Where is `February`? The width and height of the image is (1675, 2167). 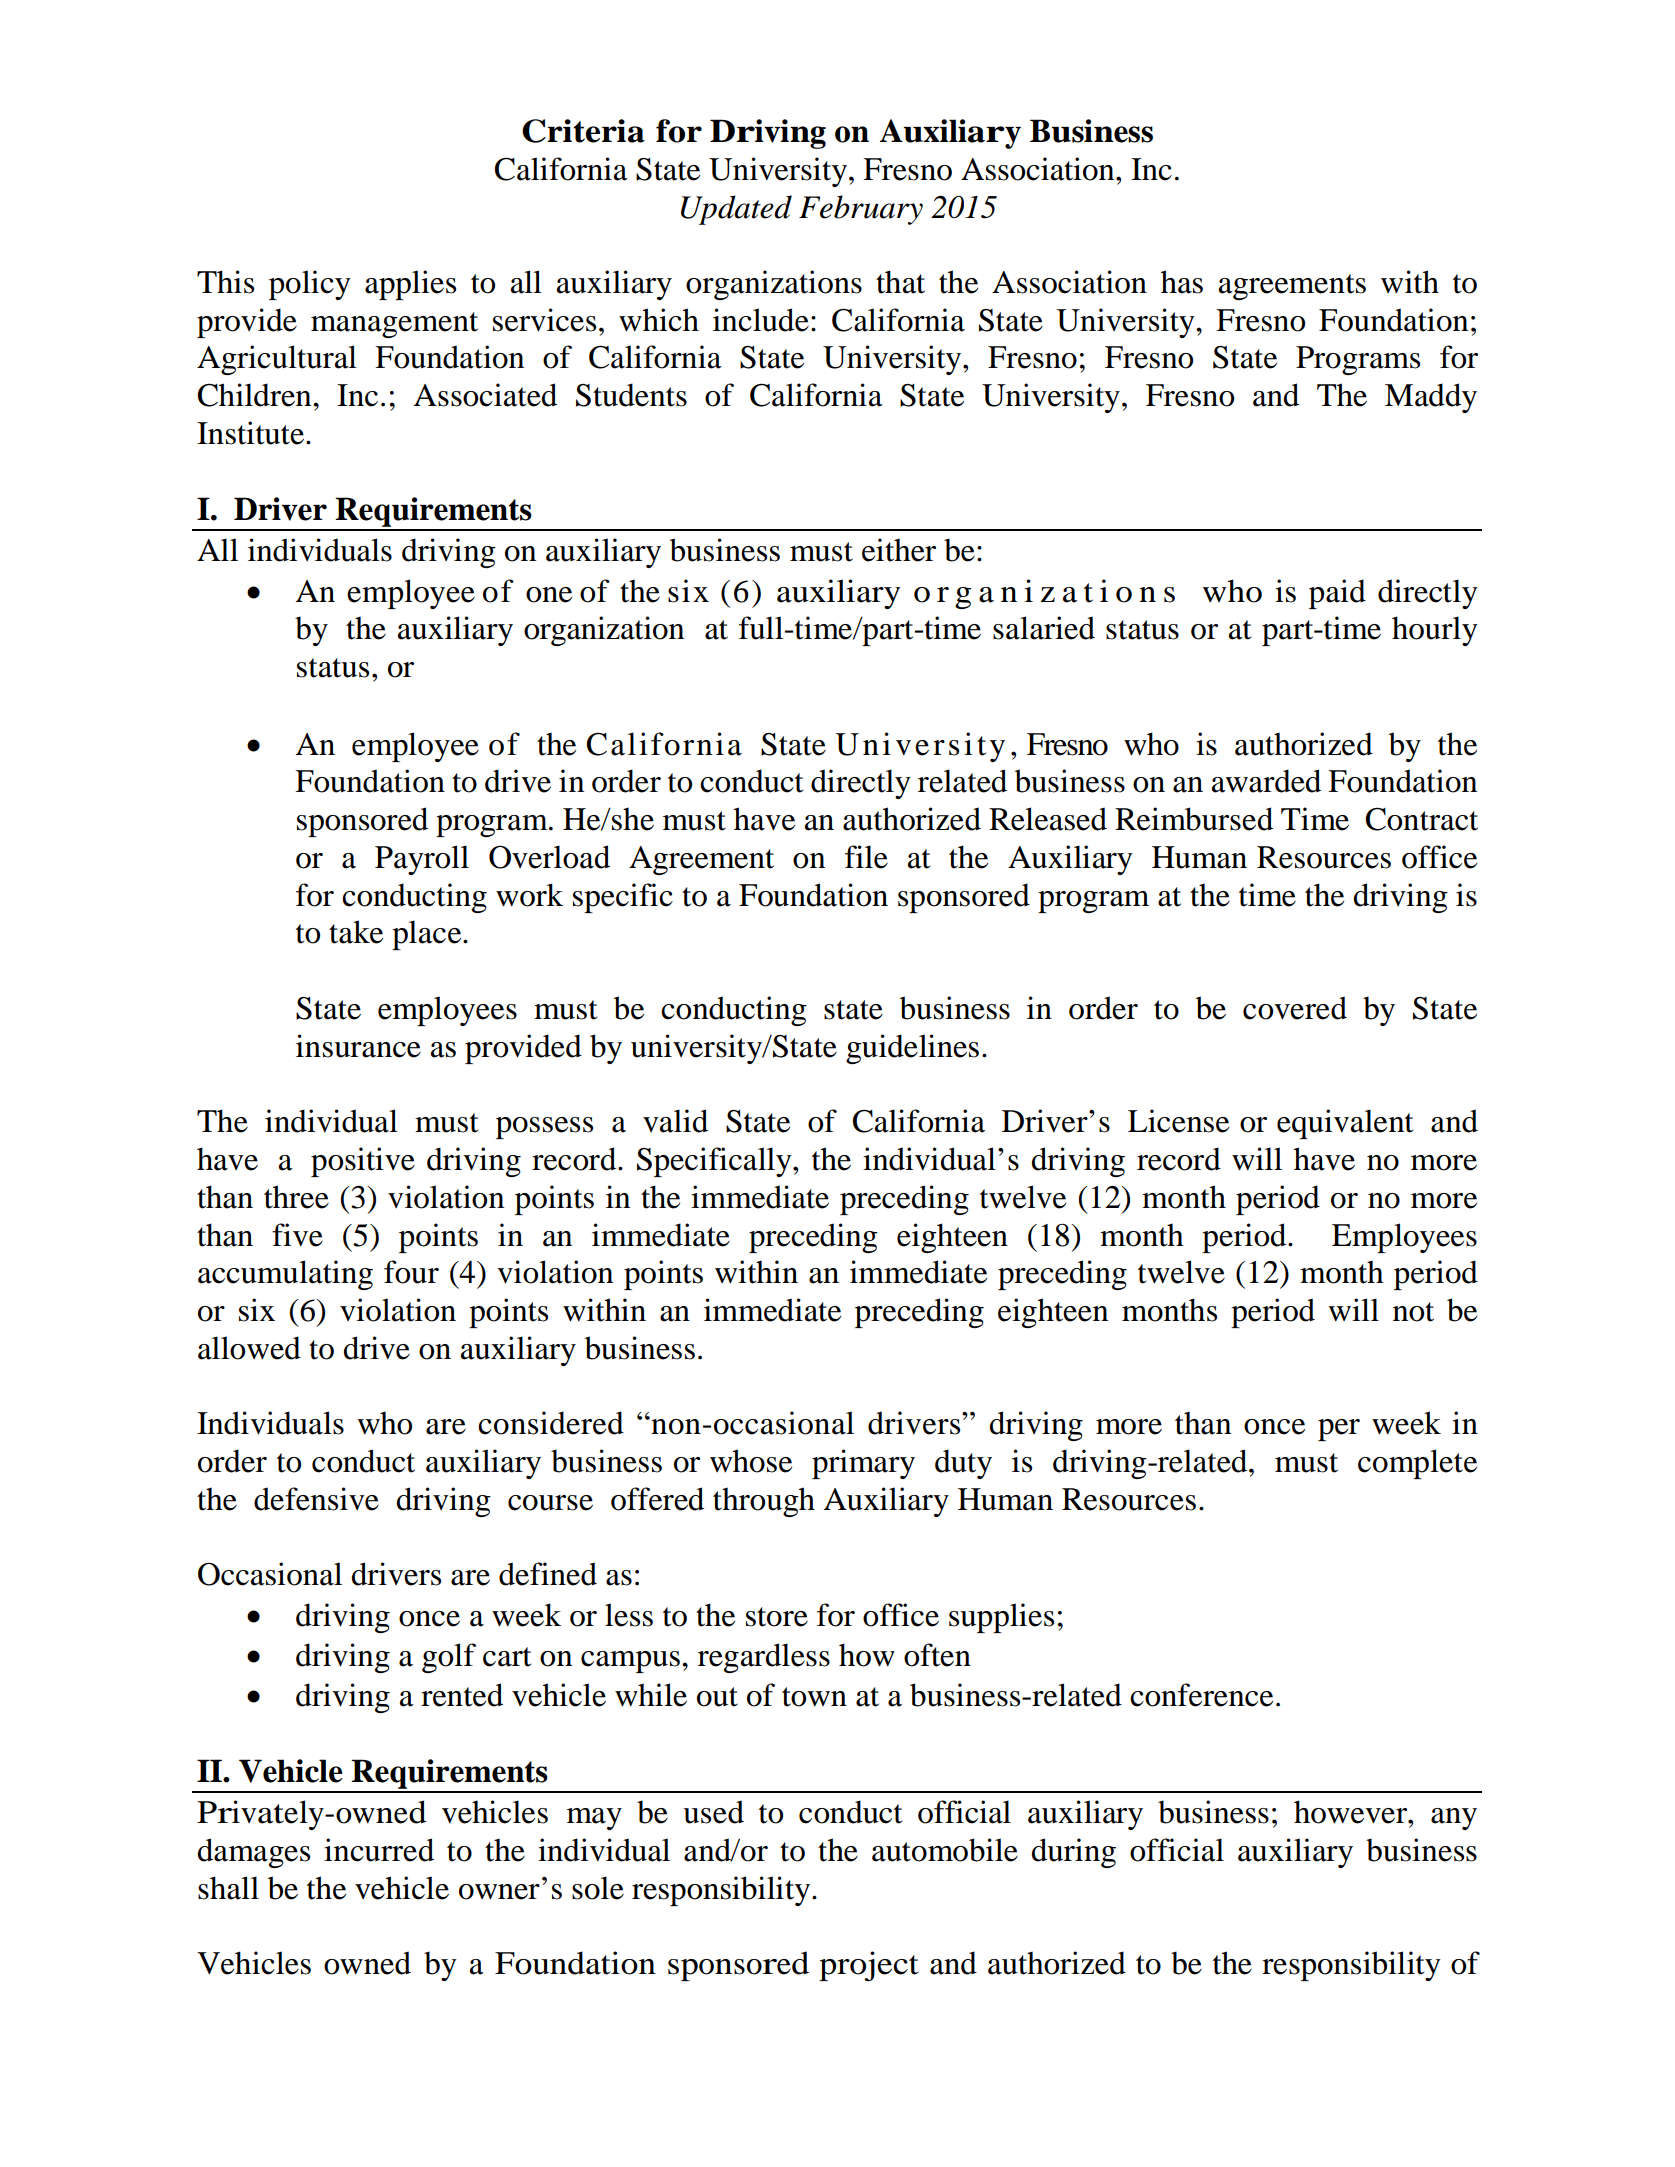 February is located at coordinates (861, 210).
